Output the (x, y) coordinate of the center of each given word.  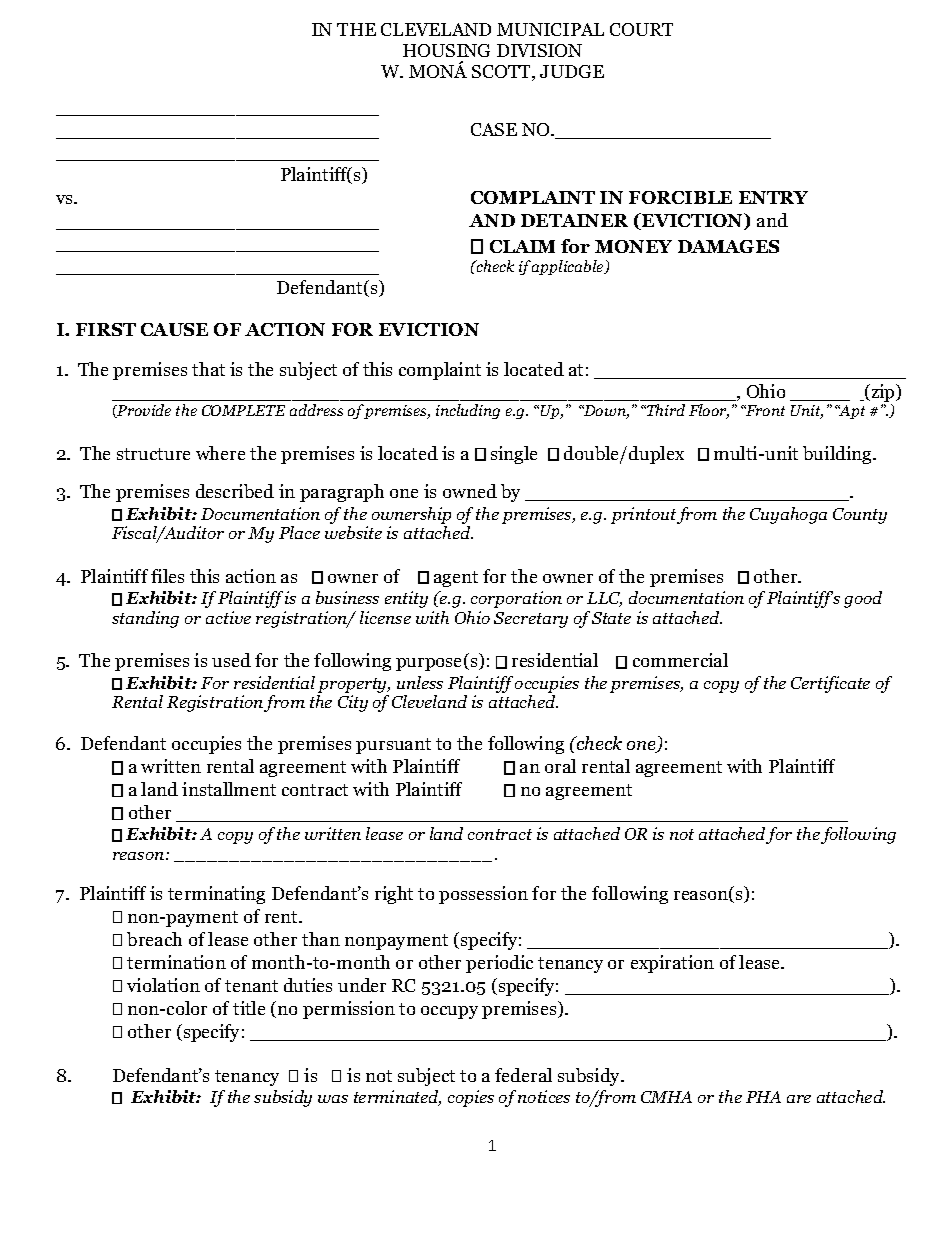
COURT (641, 29)
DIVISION (539, 50)
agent (456, 579)
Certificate (830, 684)
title (249, 1008)
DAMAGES (728, 246)
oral (560, 766)
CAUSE (174, 329)
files (167, 576)
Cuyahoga (788, 515)
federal (523, 1075)
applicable (569, 267)
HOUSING (446, 50)
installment (229, 789)
